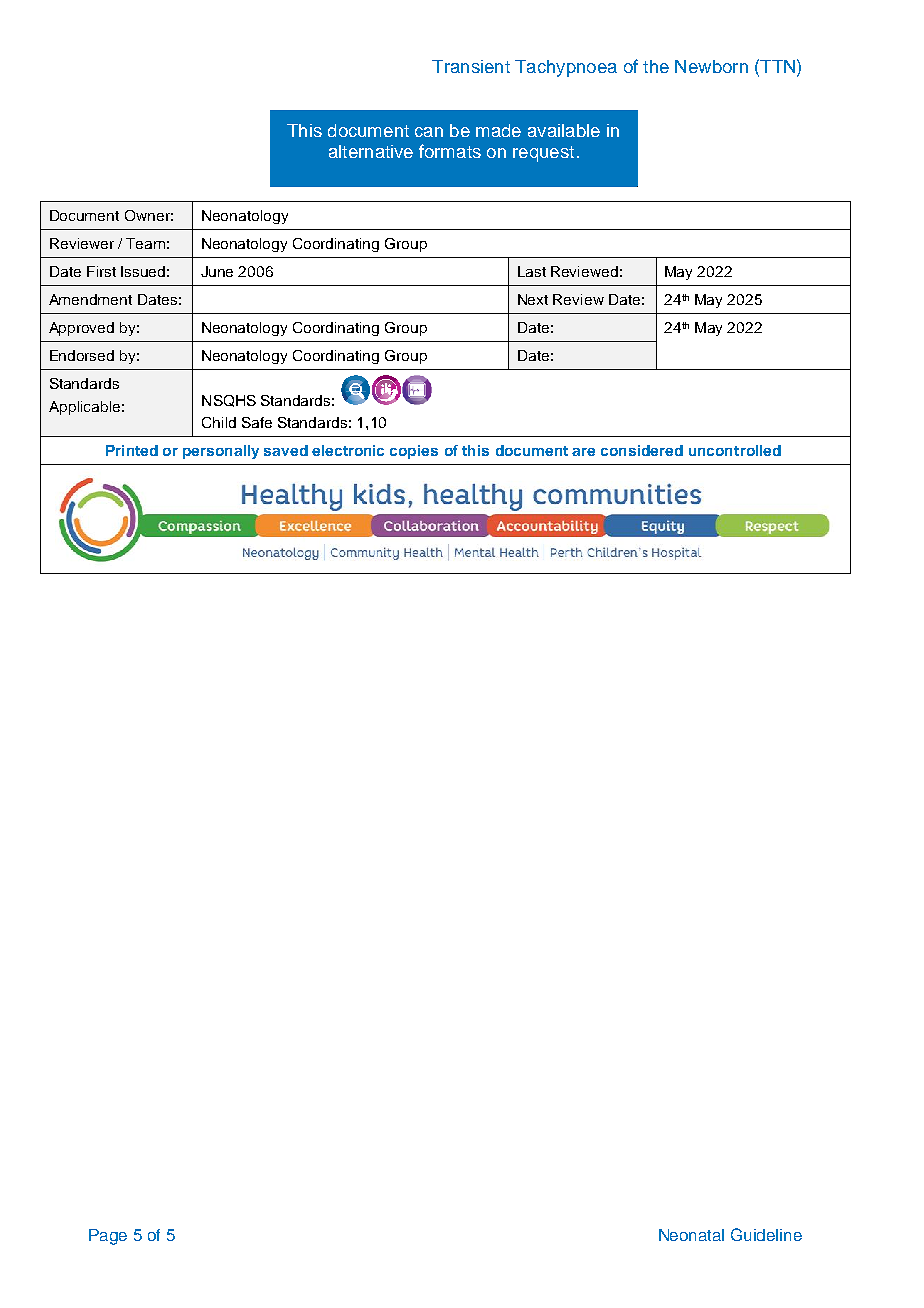 Image resolution: width=924 pixels, height=1308 pixels. What do you see at coordinates (348, 450) in the page?
I see `electronic` at bounding box center [348, 450].
